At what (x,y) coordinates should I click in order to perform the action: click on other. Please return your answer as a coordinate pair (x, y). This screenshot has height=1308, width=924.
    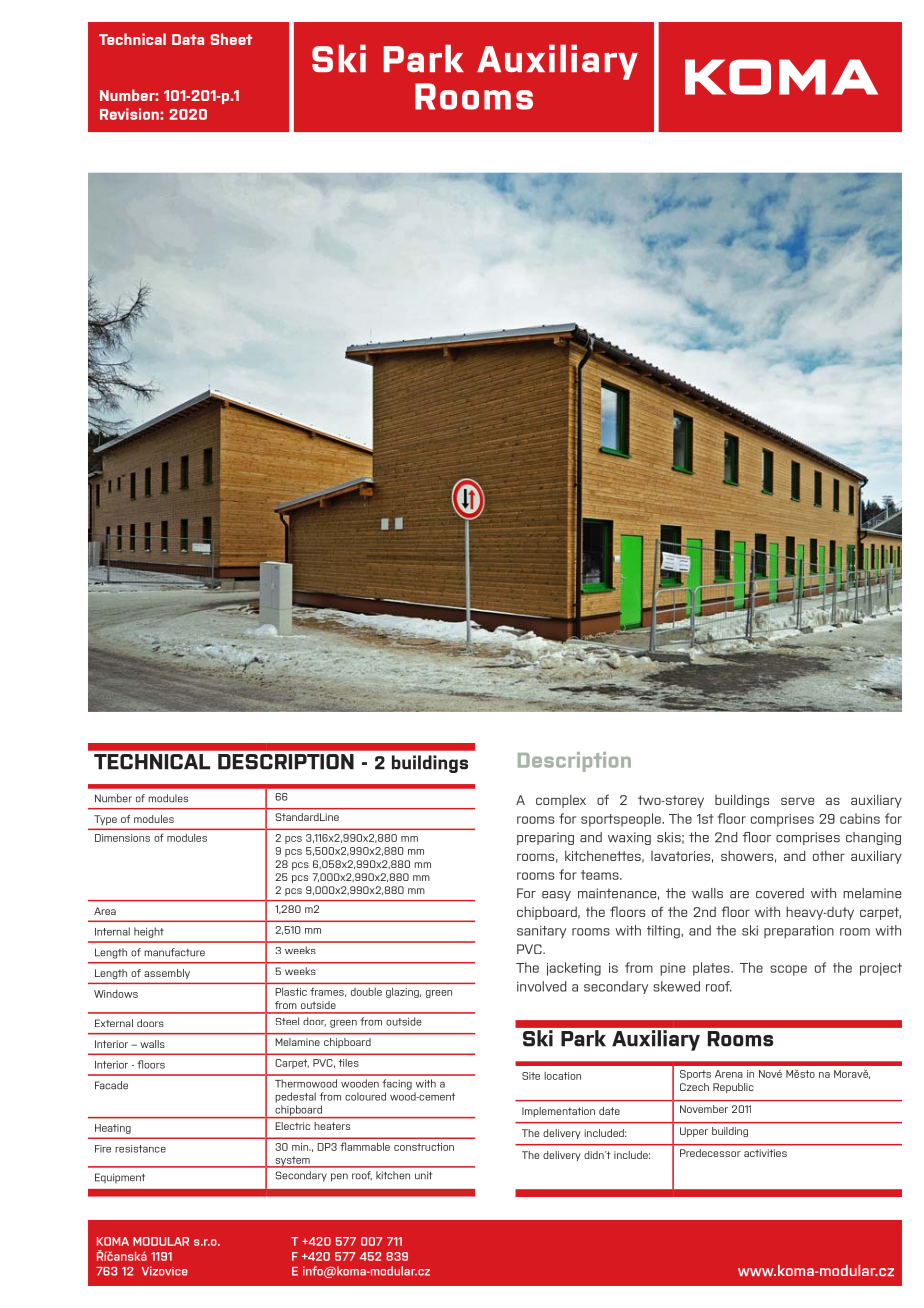
    Looking at the image, I should click on (829, 855).
